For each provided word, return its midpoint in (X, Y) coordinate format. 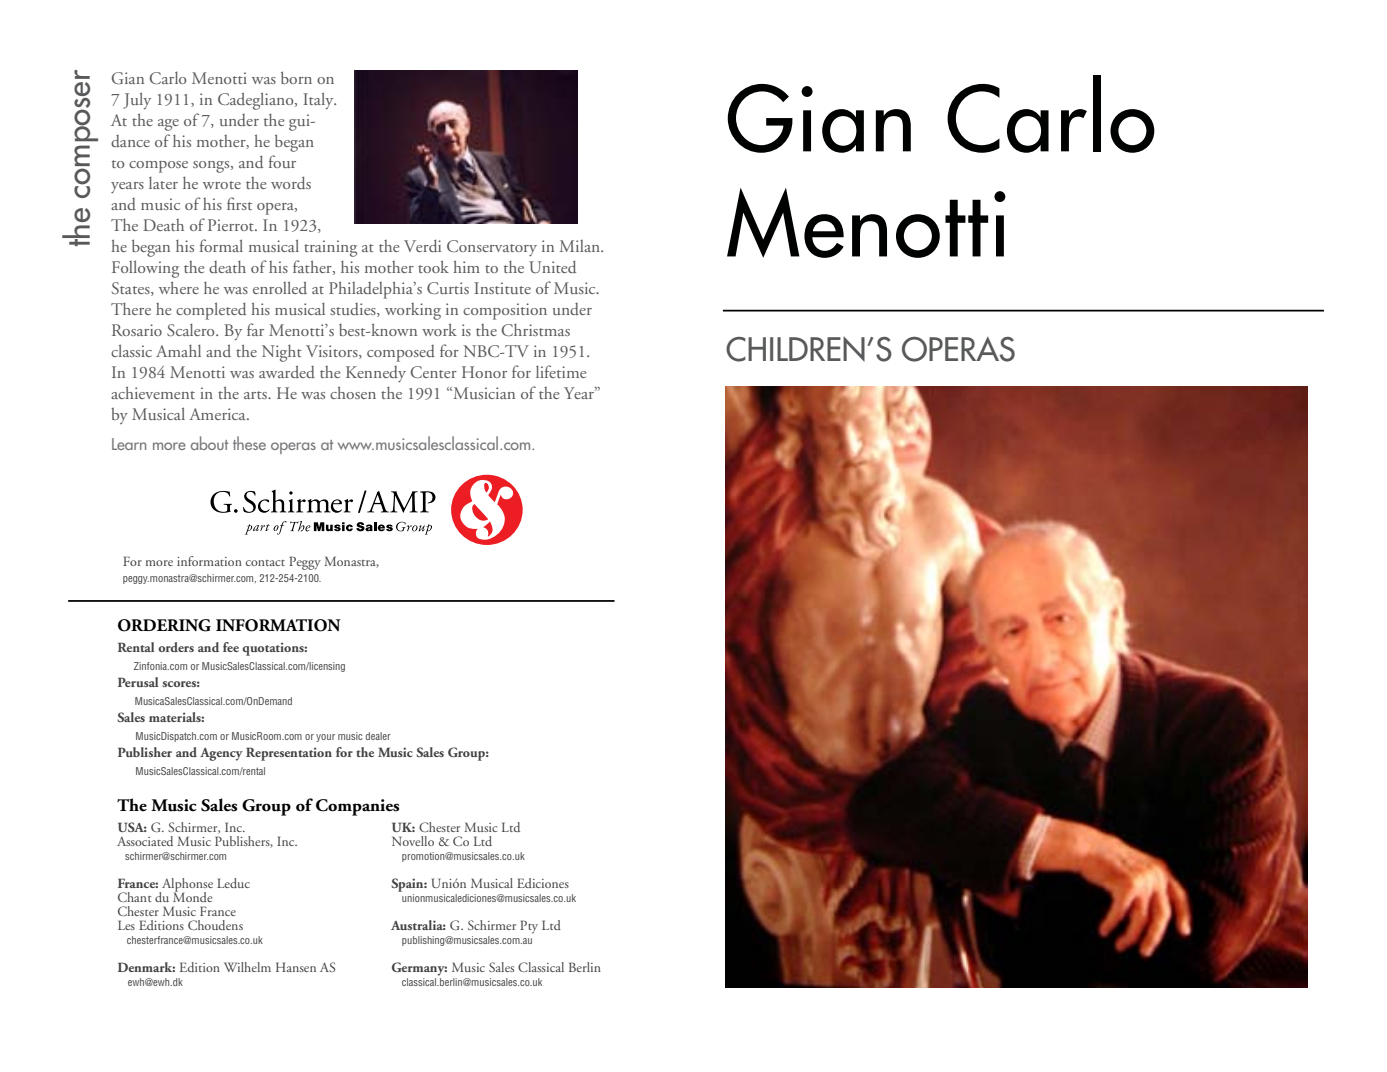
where (179, 287)
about (209, 443)
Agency (221, 754)
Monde (193, 896)
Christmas (535, 330)
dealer (378, 736)
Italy (319, 100)
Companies (357, 807)
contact (265, 563)
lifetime (561, 371)
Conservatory (492, 248)
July (137, 100)
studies (354, 310)
